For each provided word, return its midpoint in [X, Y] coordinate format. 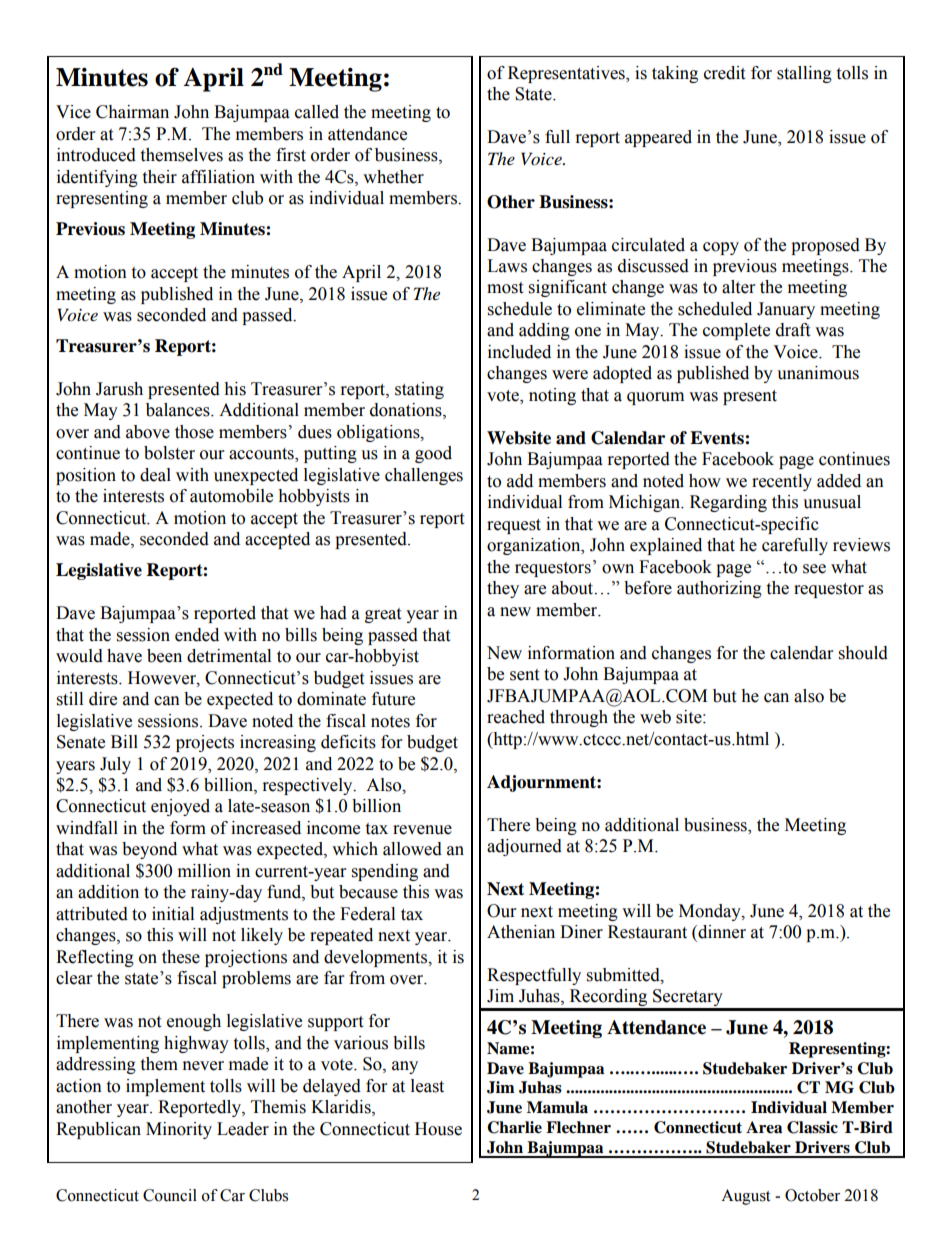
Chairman [132, 112]
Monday [711, 912]
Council [170, 1195]
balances [179, 410]
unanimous [818, 373]
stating [419, 390]
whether [393, 177]
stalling [804, 74]
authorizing [719, 589]
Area [764, 1127]
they [503, 589]
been [164, 656]
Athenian [521, 932]
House [438, 1129]
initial [173, 914]
